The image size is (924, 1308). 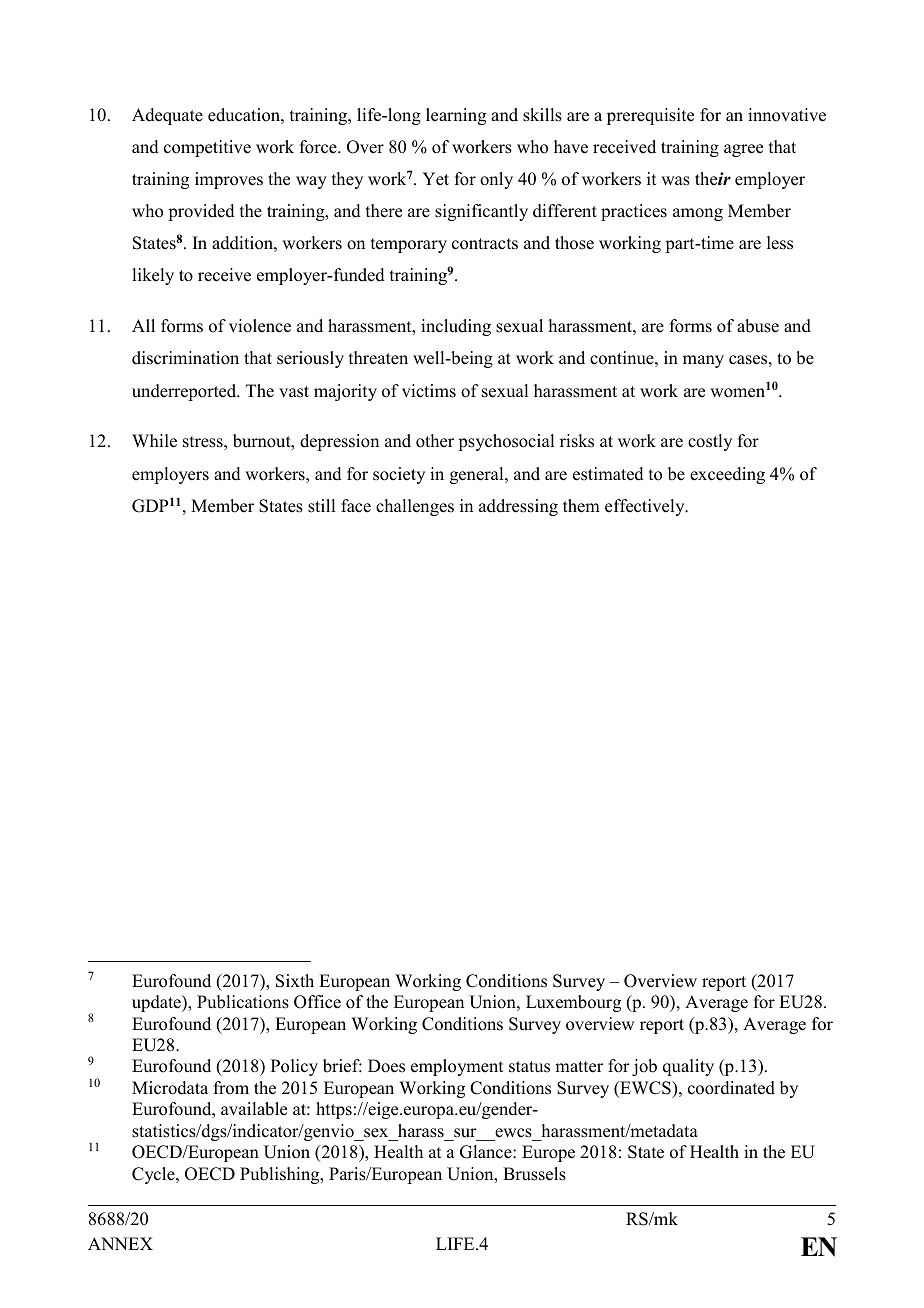 What do you see at coordinates (415, 507) in the screenshot?
I see `challenges` at bounding box center [415, 507].
